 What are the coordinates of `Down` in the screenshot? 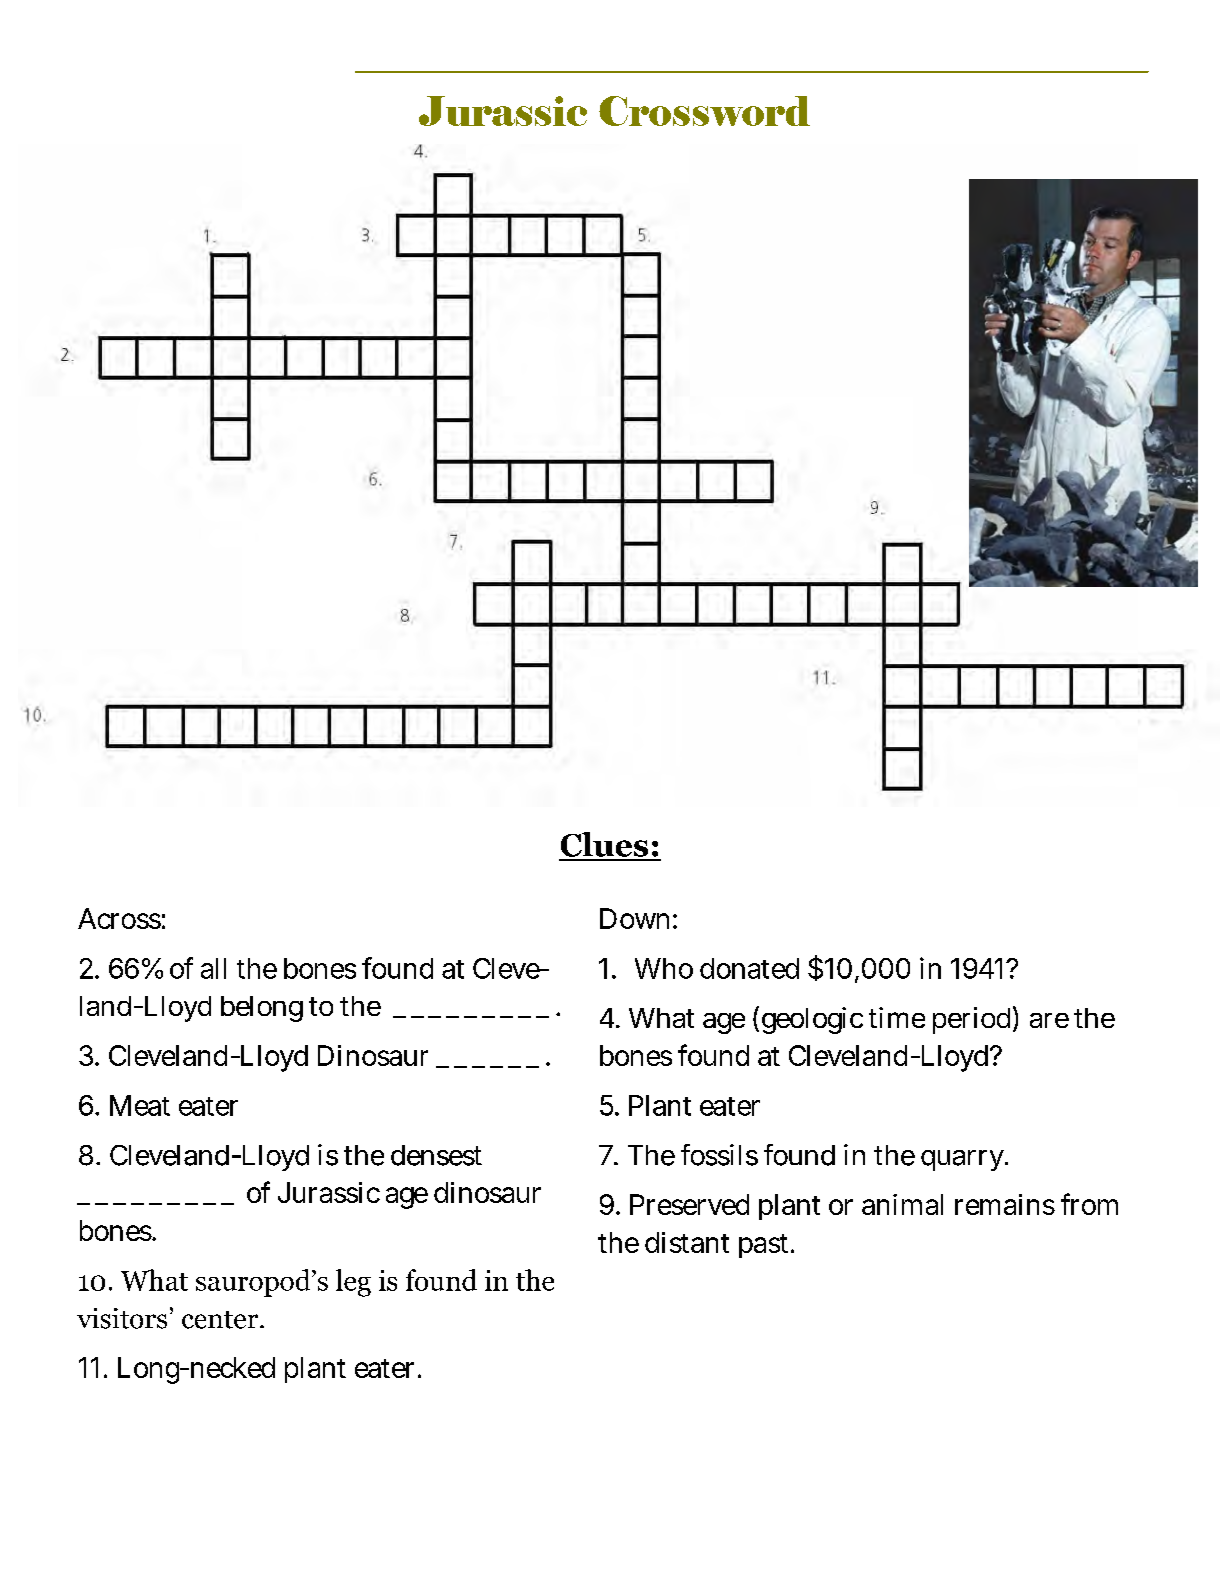 It's located at (634, 918).
